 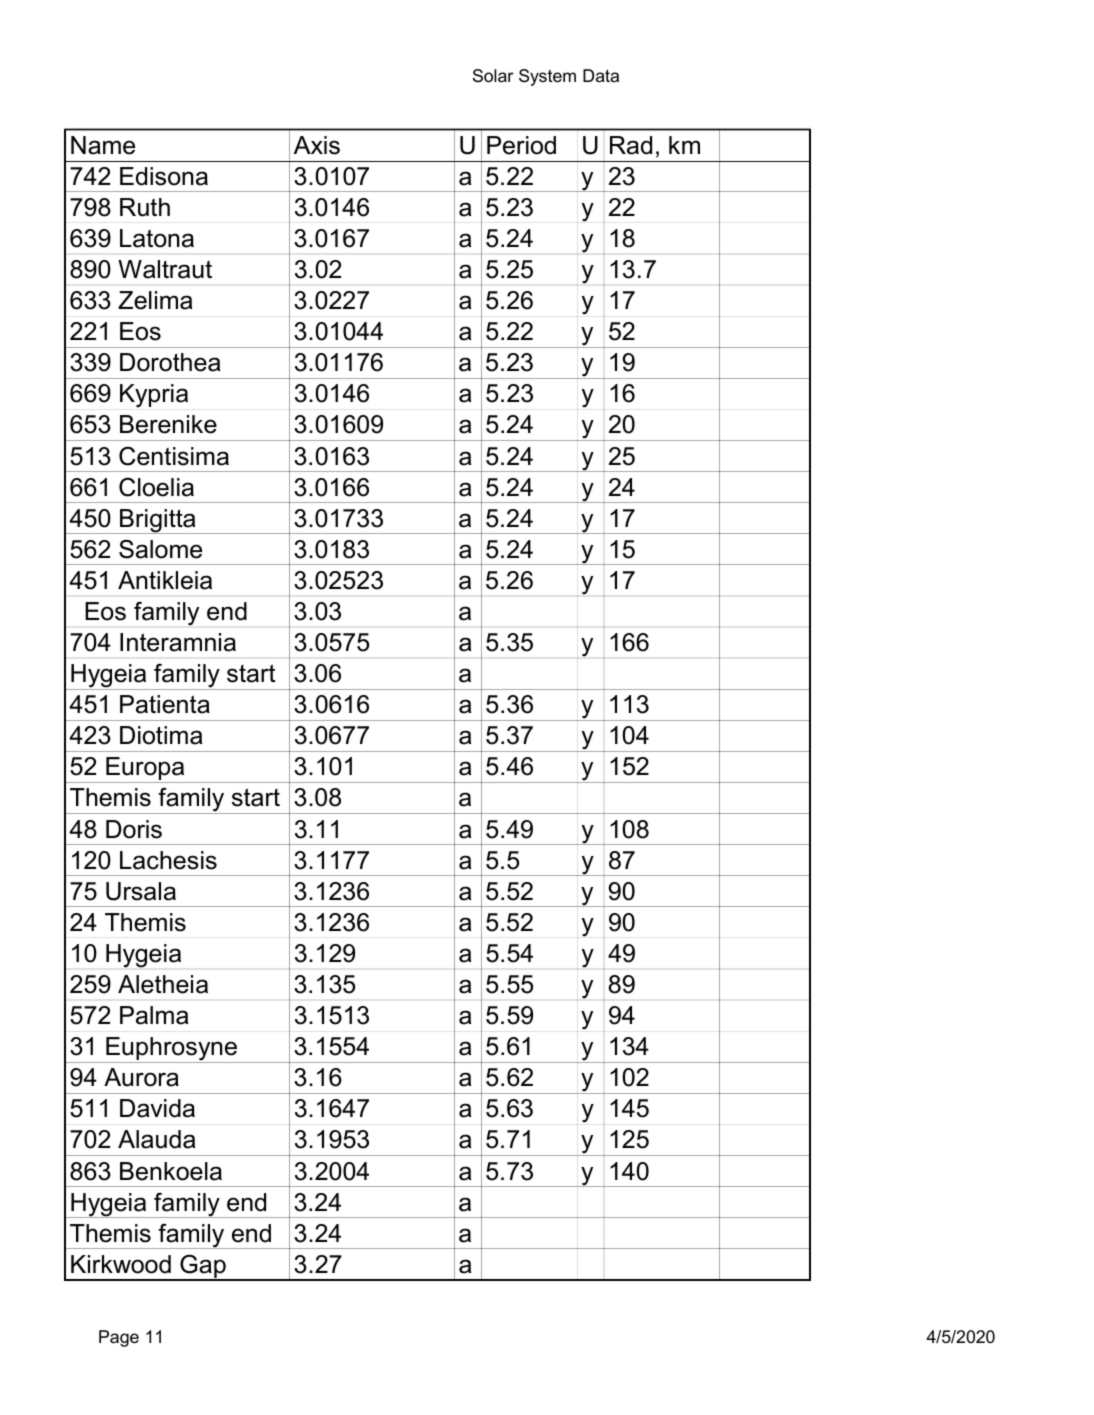 I want to click on Salome, so click(x=160, y=549).
